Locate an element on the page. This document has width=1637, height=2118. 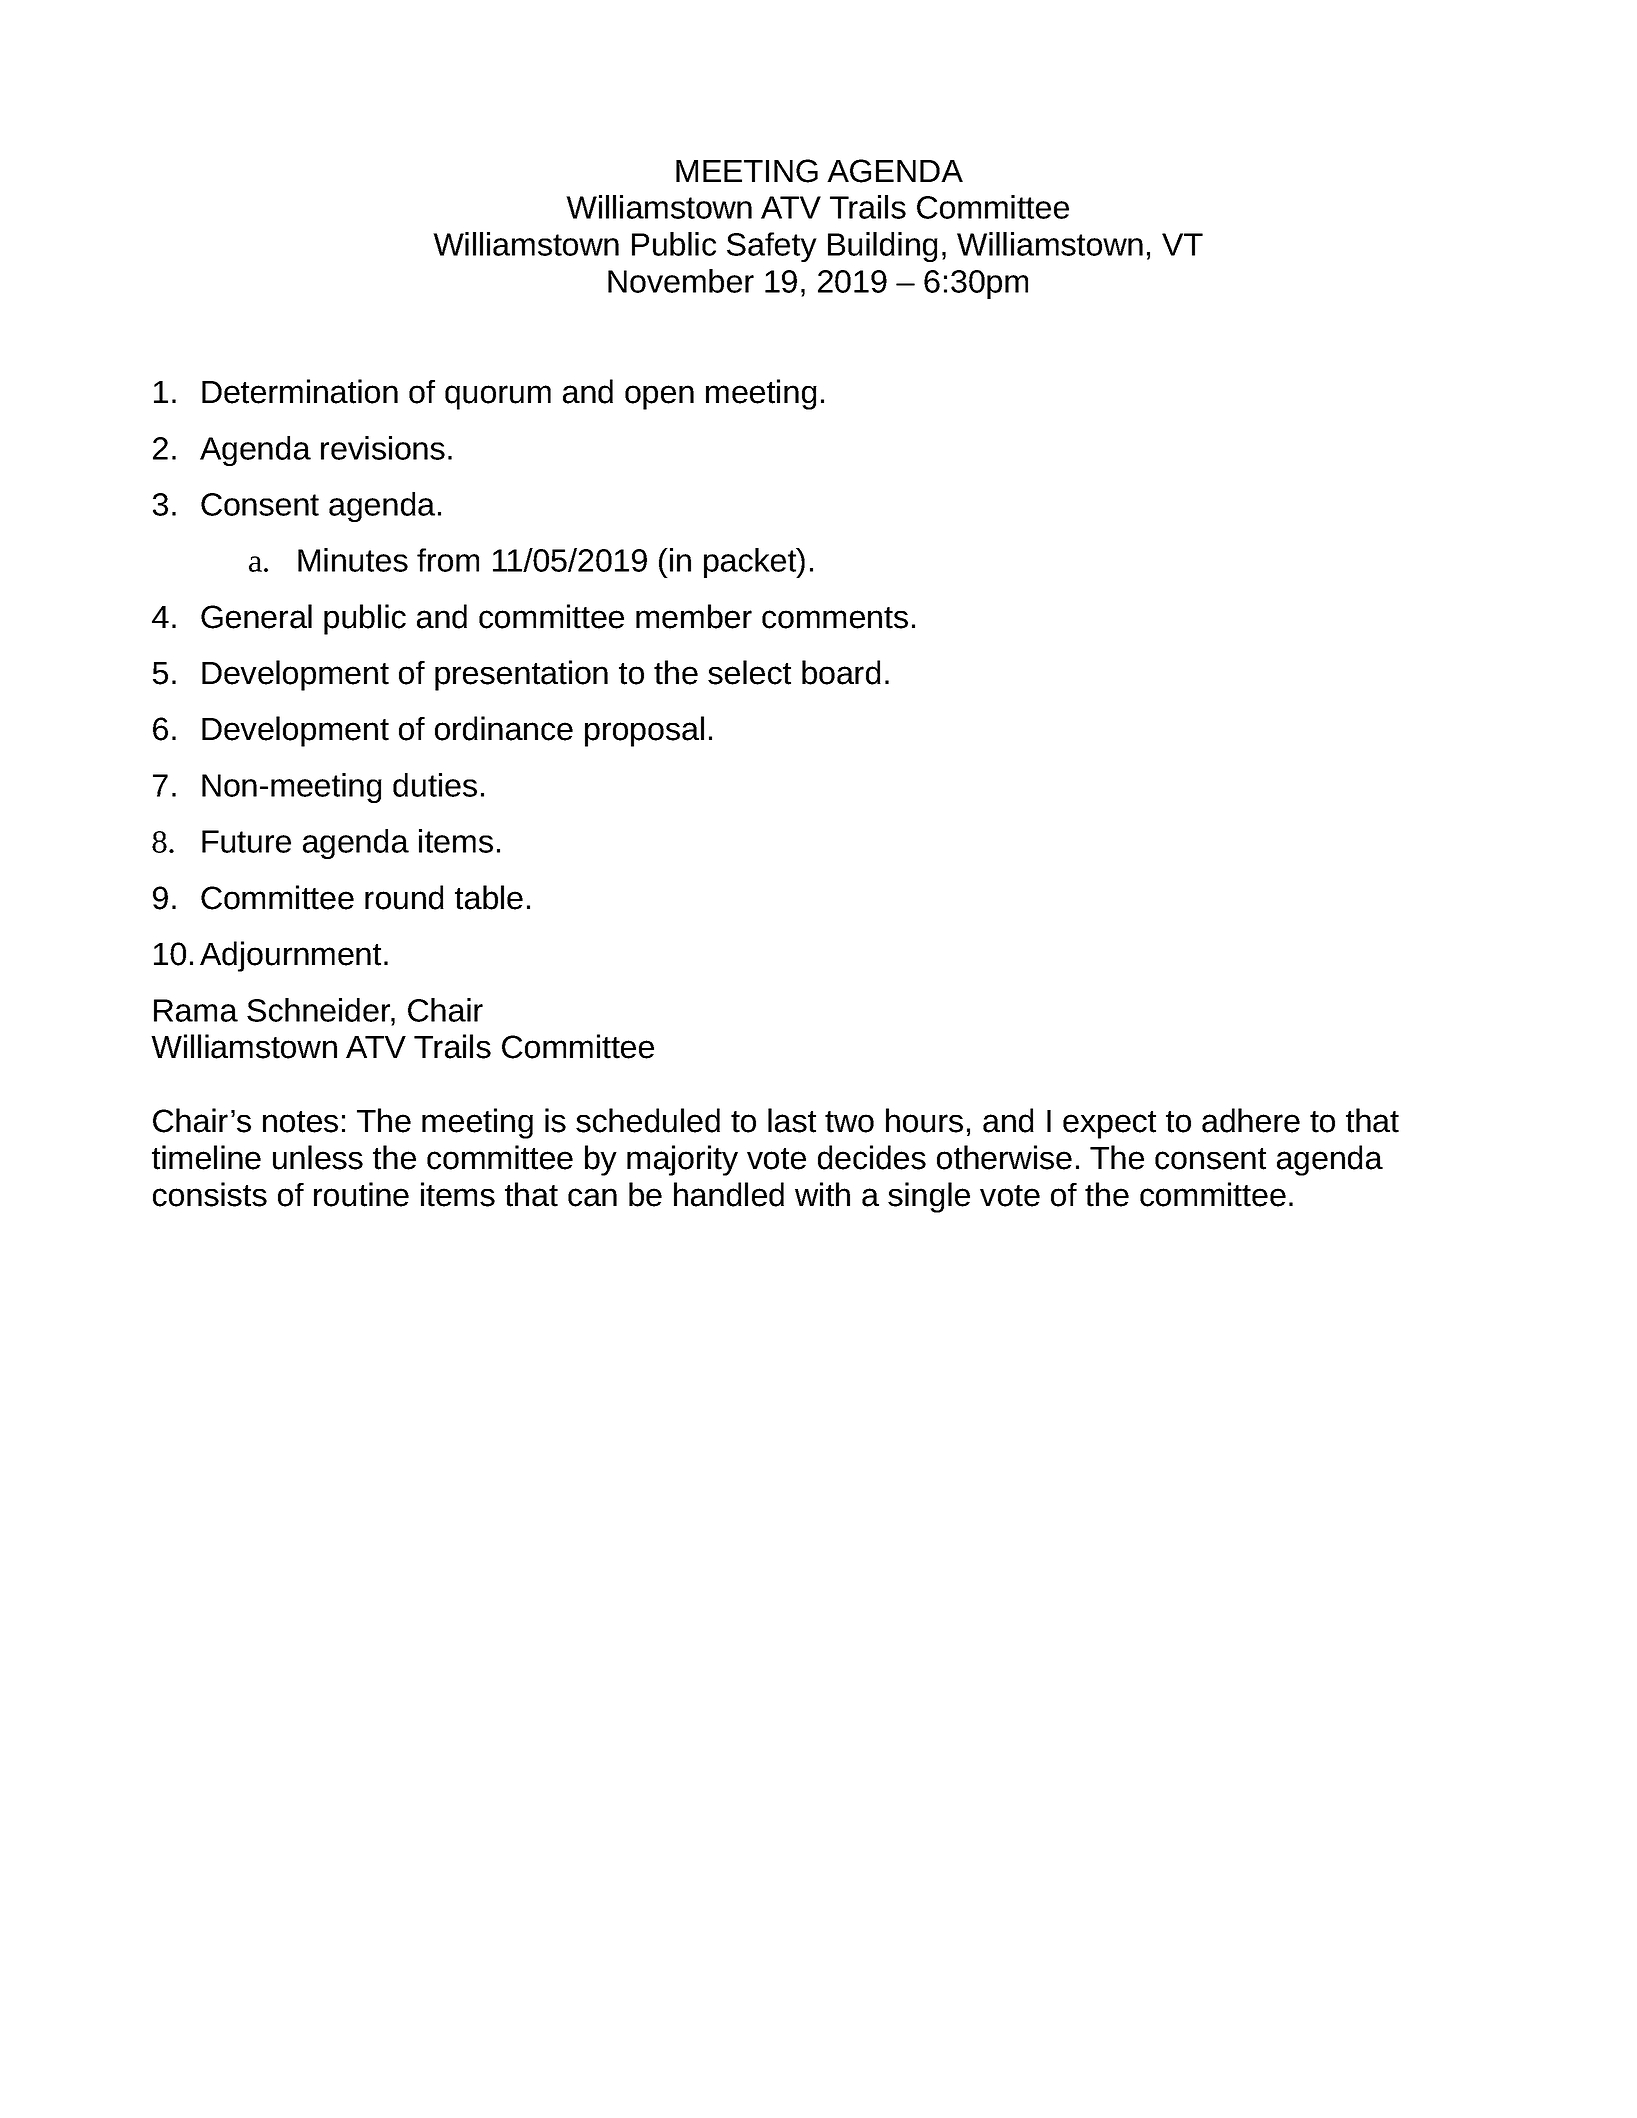
duties is located at coordinates (435, 785).
